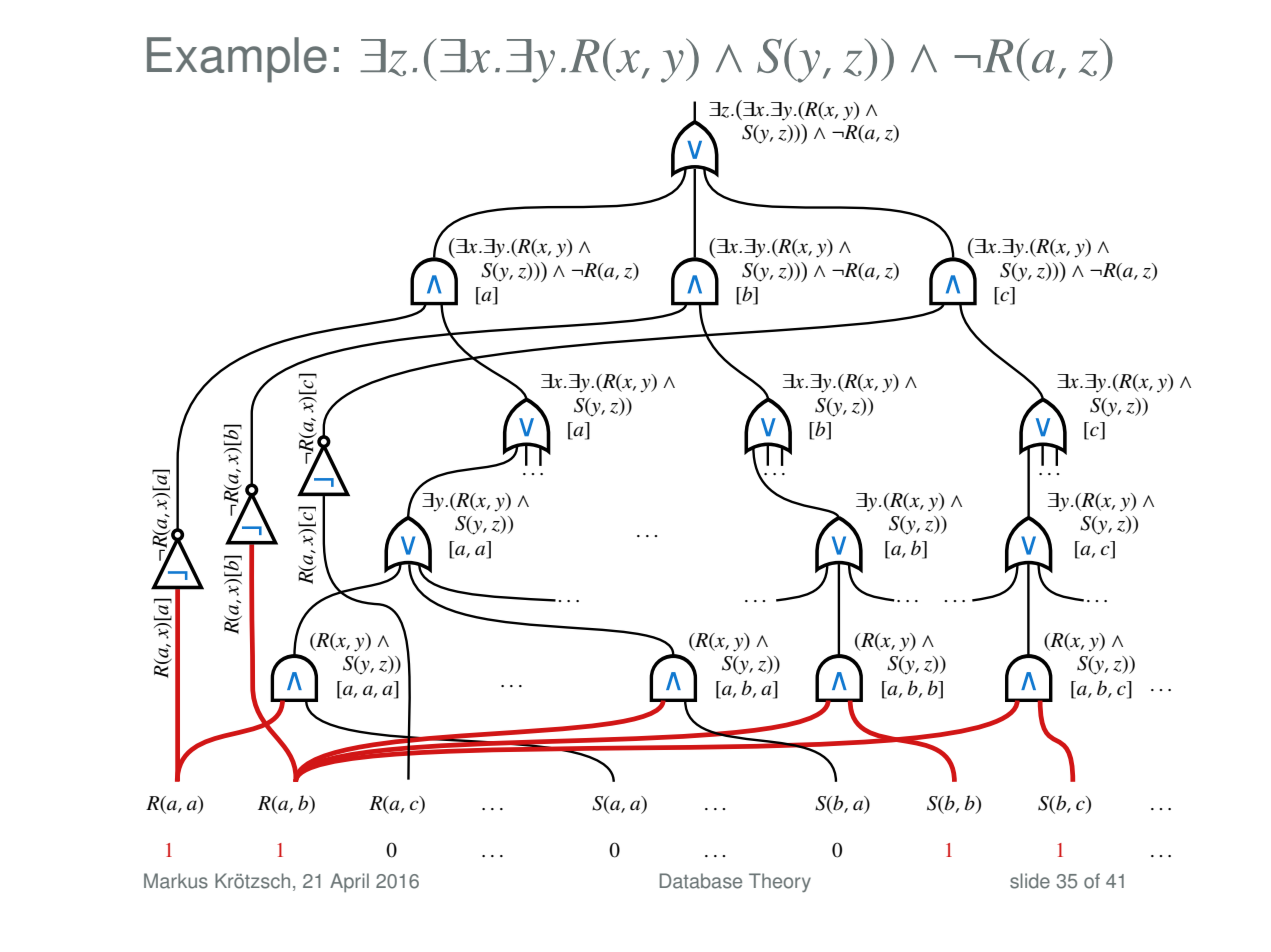 The image size is (1271, 952). Describe the element at coordinates (701, 881) in the screenshot. I see `Database` at that location.
